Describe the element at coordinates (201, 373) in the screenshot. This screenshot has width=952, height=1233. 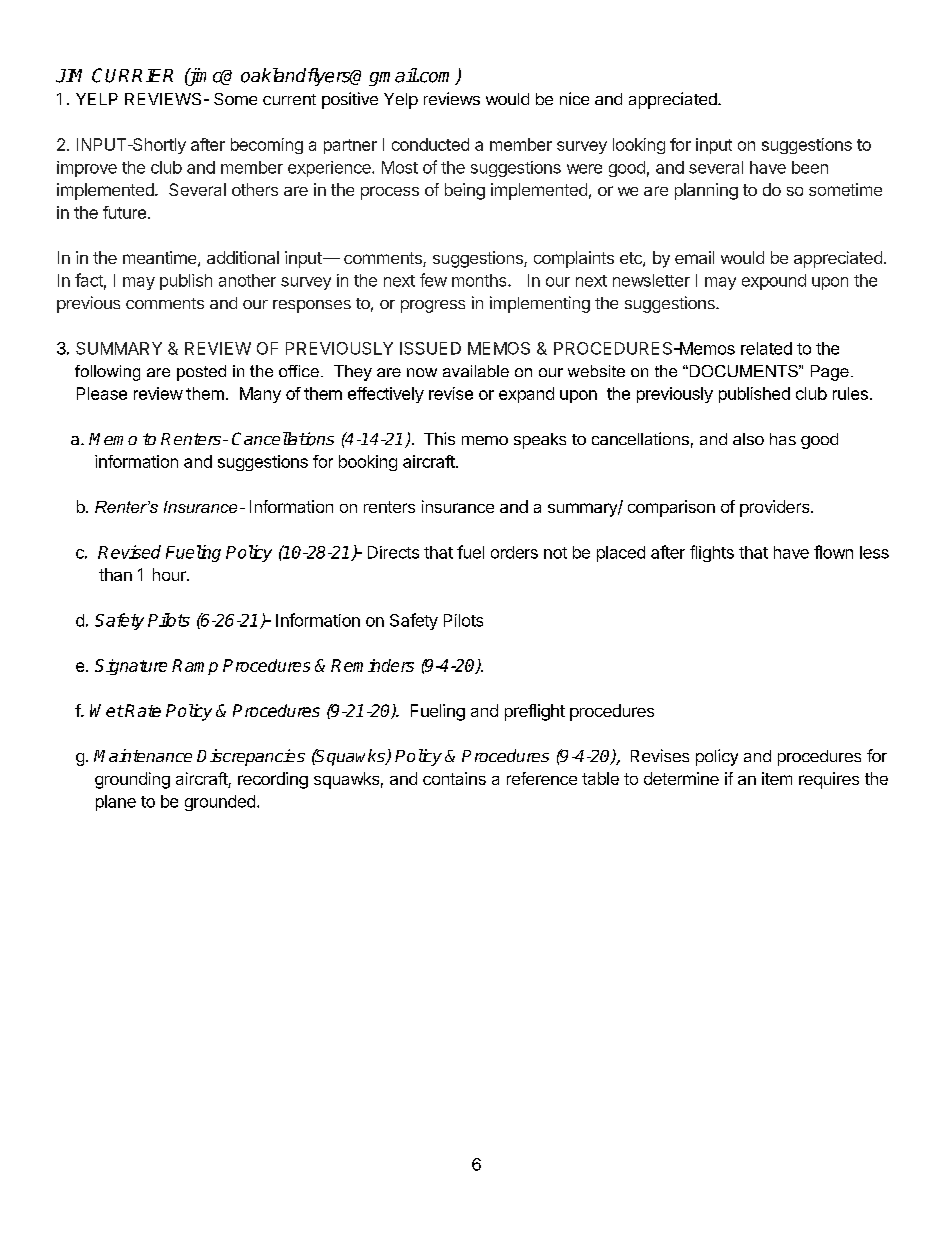
I see `posted` at that location.
